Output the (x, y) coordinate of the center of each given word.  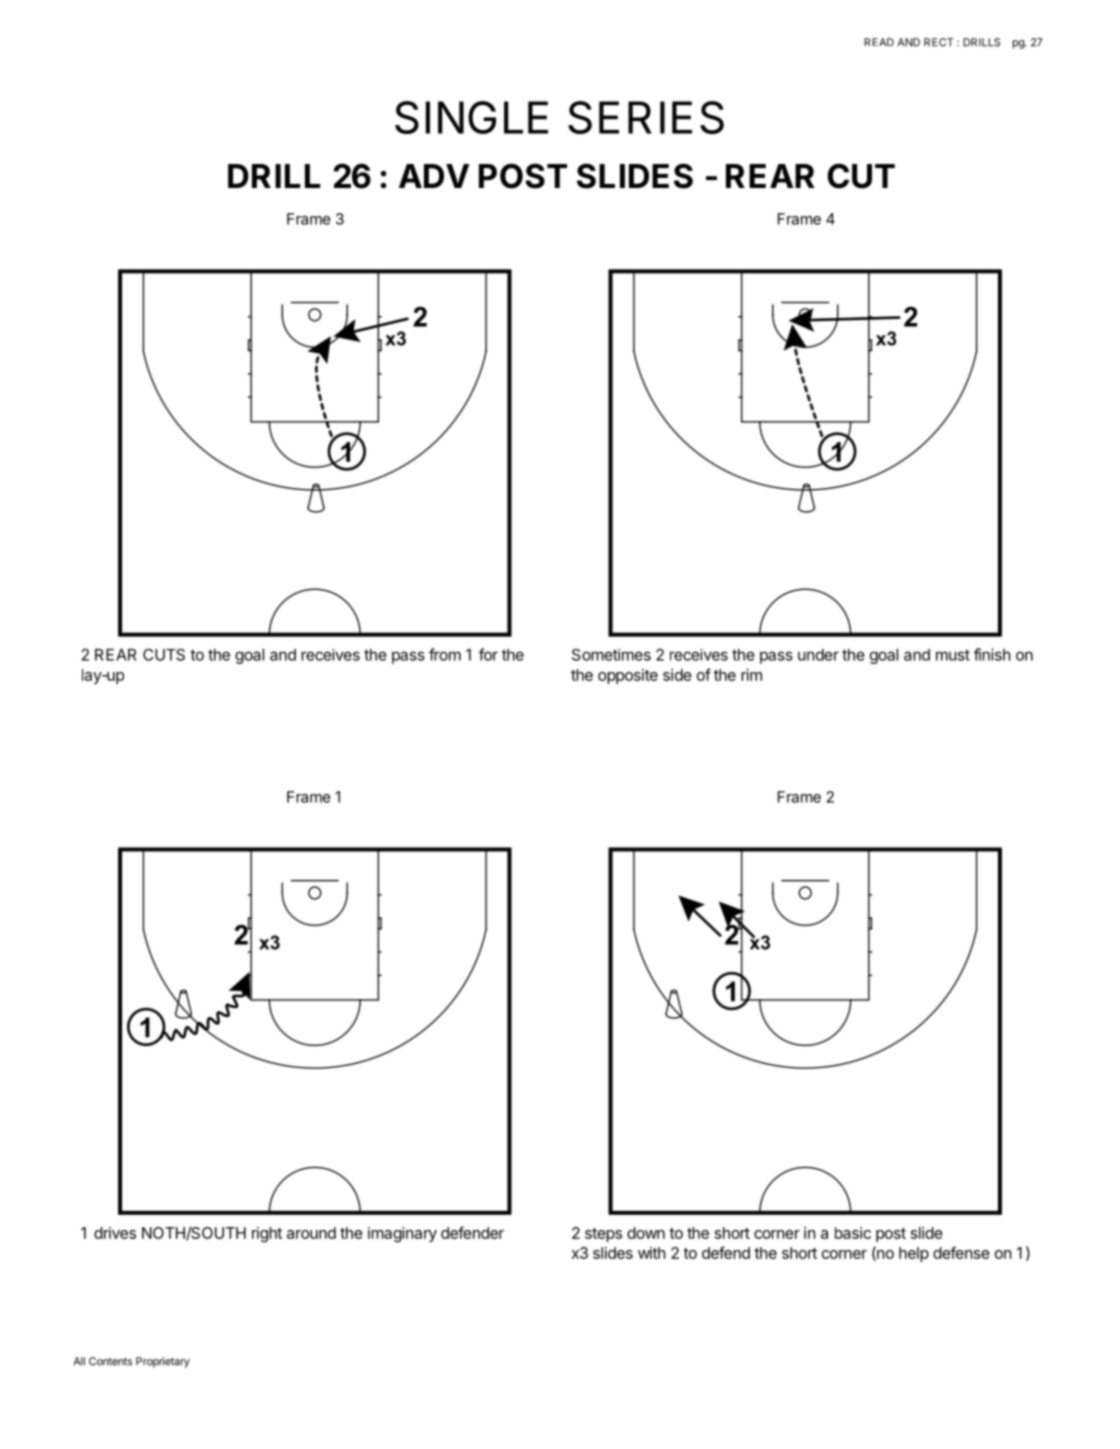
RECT (939, 42)
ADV (434, 176)
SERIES (646, 117)
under (818, 655)
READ (879, 42)
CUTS (164, 655)
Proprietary (163, 1362)
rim (751, 675)
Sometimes (611, 655)
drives (115, 1233)
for (488, 654)
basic (853, 1233)
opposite (628, 676)
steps (603, 1235)
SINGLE (471, 117)
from (445, 654)
